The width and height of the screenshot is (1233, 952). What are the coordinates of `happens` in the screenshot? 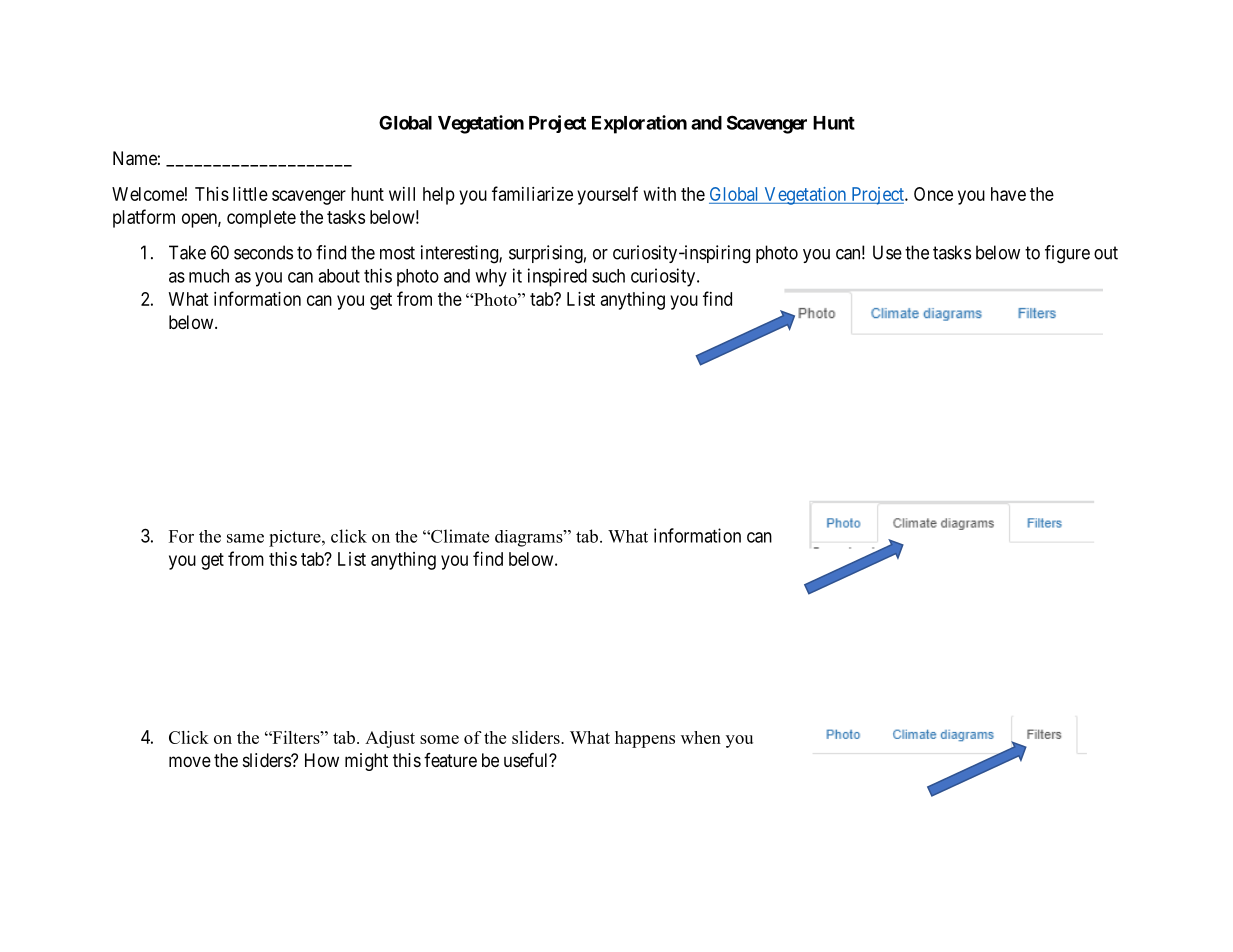 It's located at (645, 739).
